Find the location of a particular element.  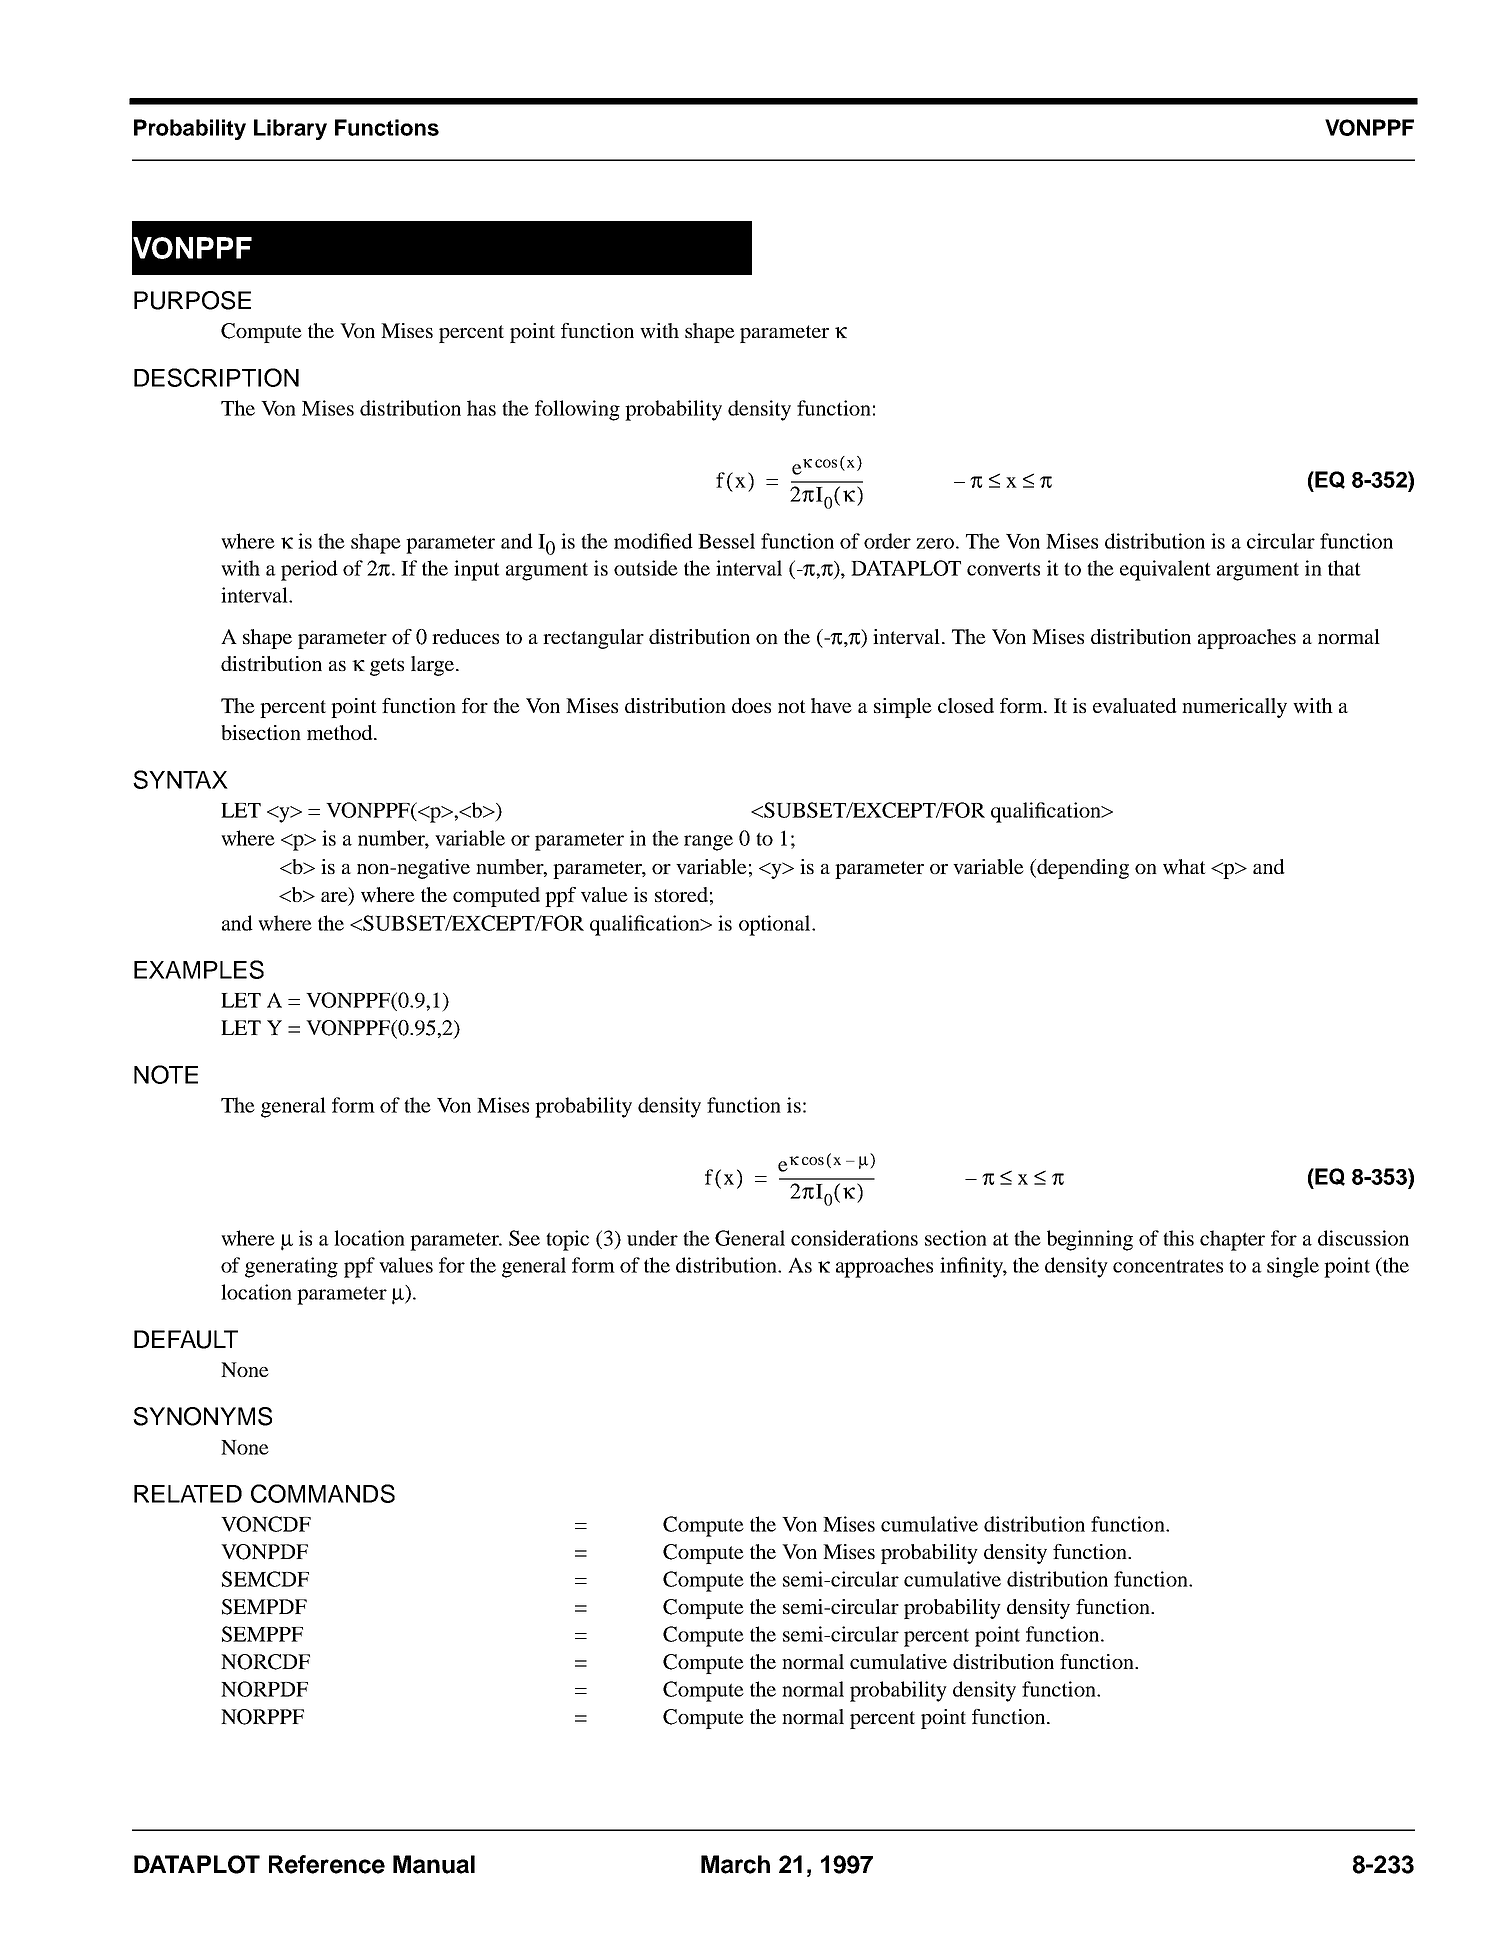

Reference is located at coordinates (327, 1864).
